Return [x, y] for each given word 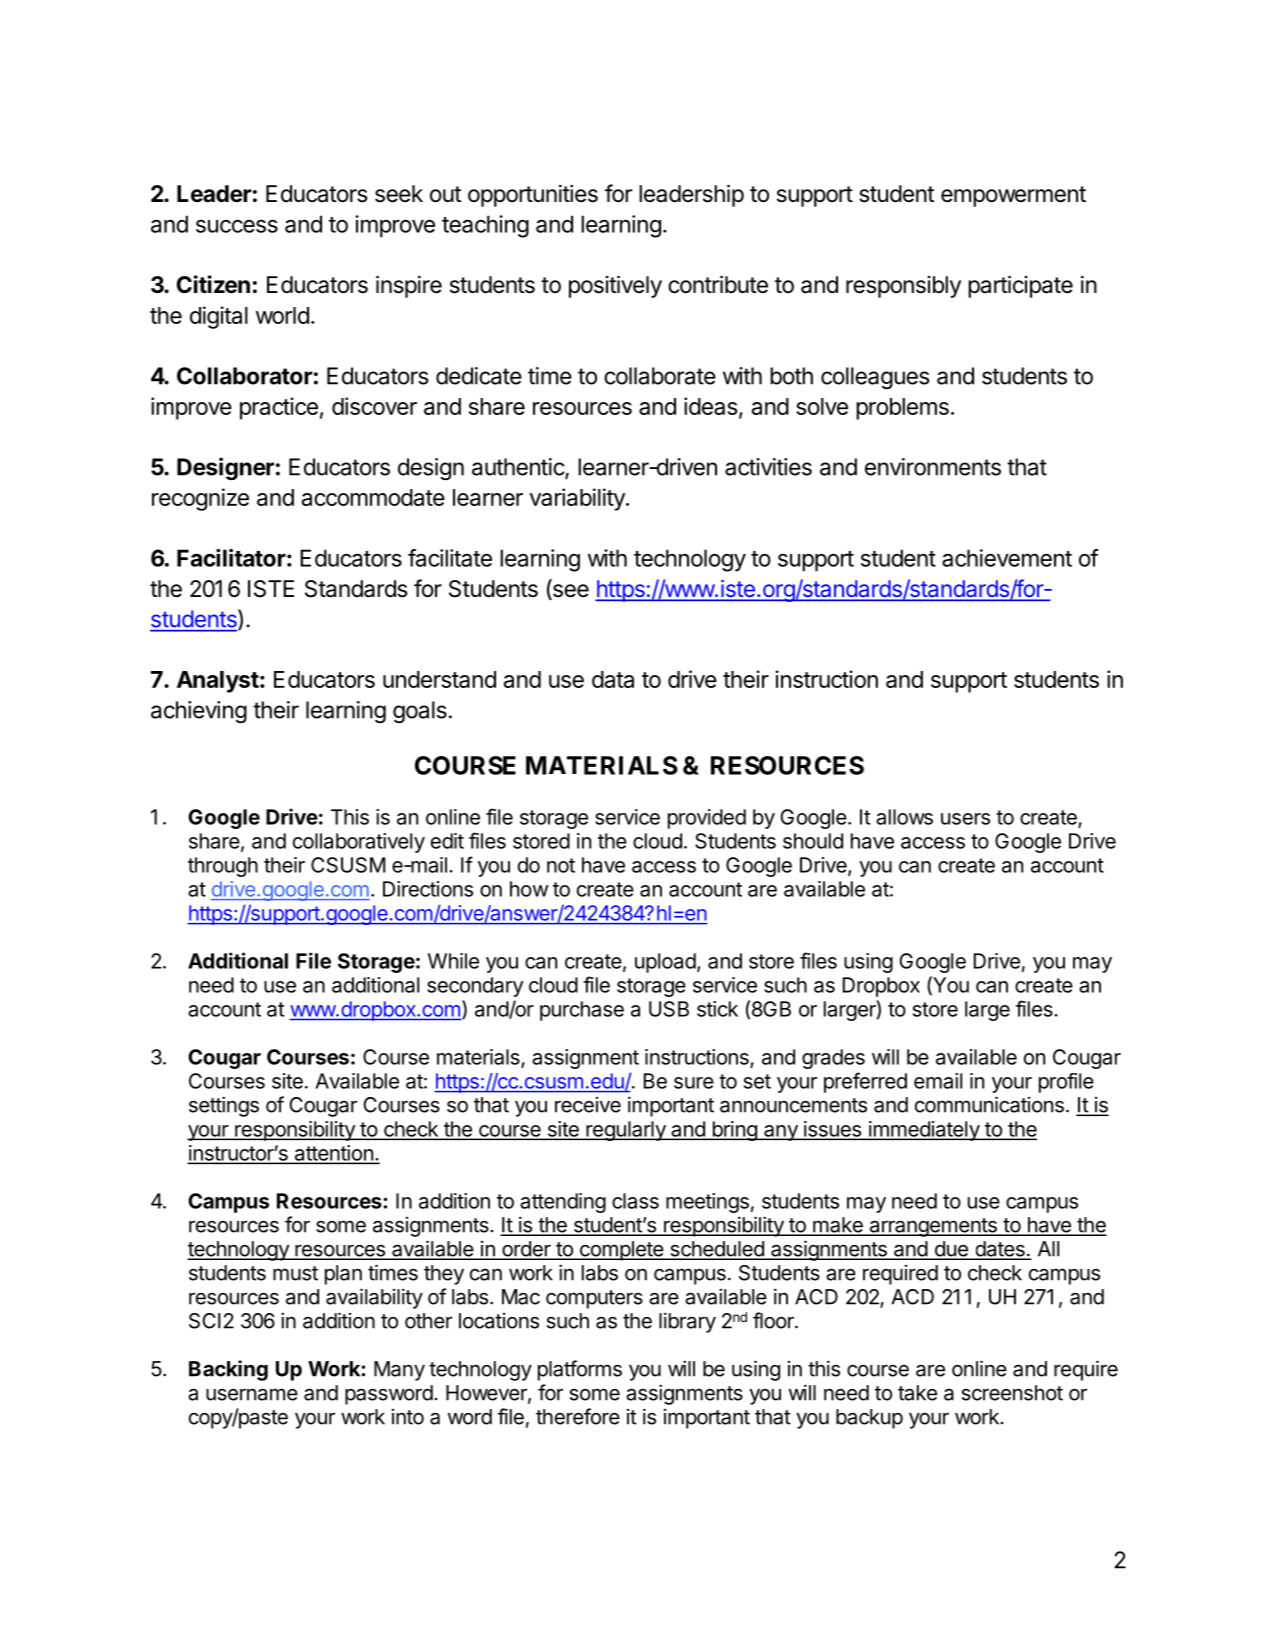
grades [833, 1059]
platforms [580, 1370]
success [237, 226]
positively [615, 286]
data [613, 679]
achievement [1007, 558]
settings [224, 1106]
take [917, 1393]
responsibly [903, 287]
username [252, 1394]
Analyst [218, 682]
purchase [582, 1011]
